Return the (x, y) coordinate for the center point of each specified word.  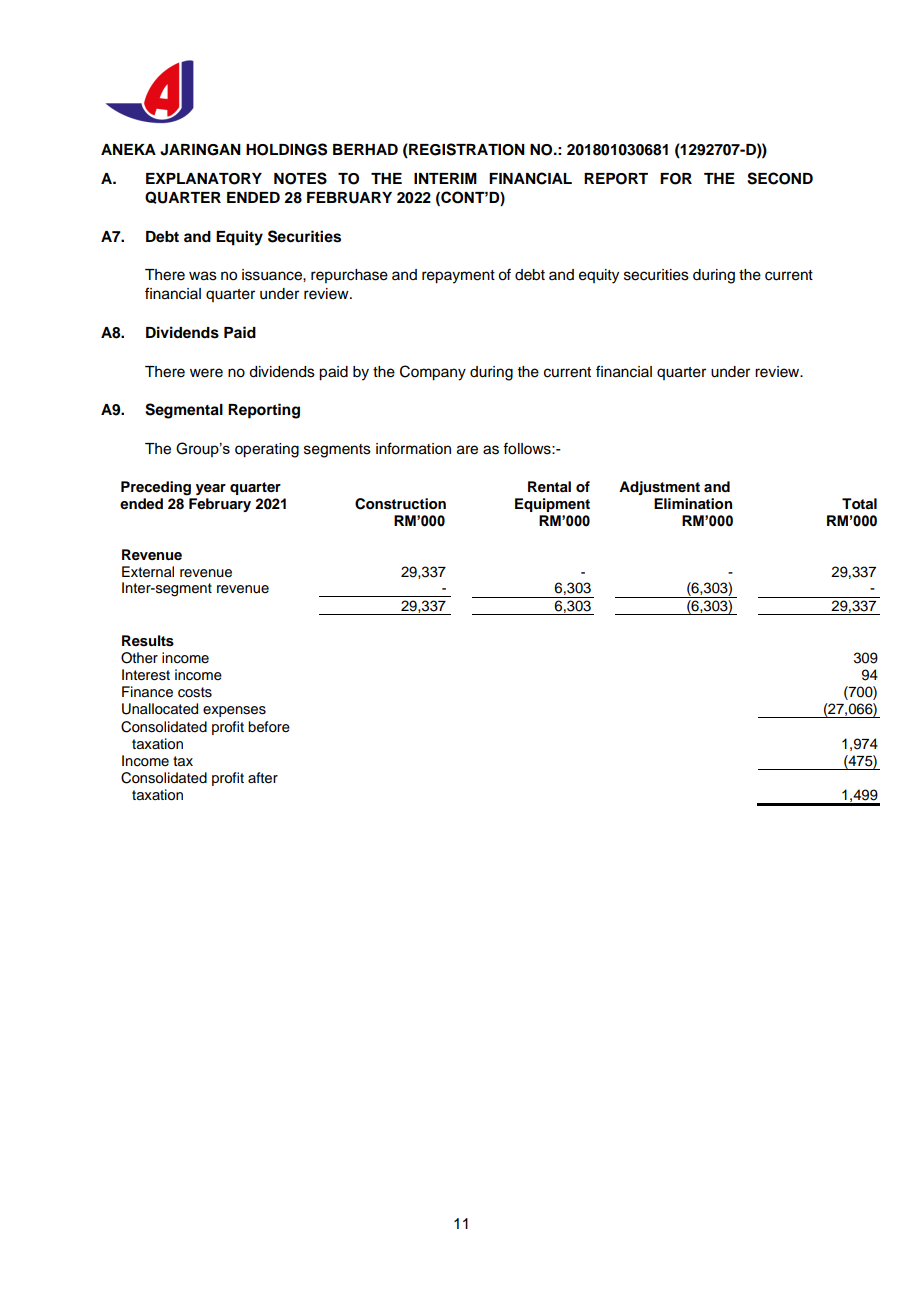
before (269, 727)
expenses (234, 711)
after (263, 778)
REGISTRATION (466, 150)
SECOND (780, 178)
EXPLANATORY (204, 179)
